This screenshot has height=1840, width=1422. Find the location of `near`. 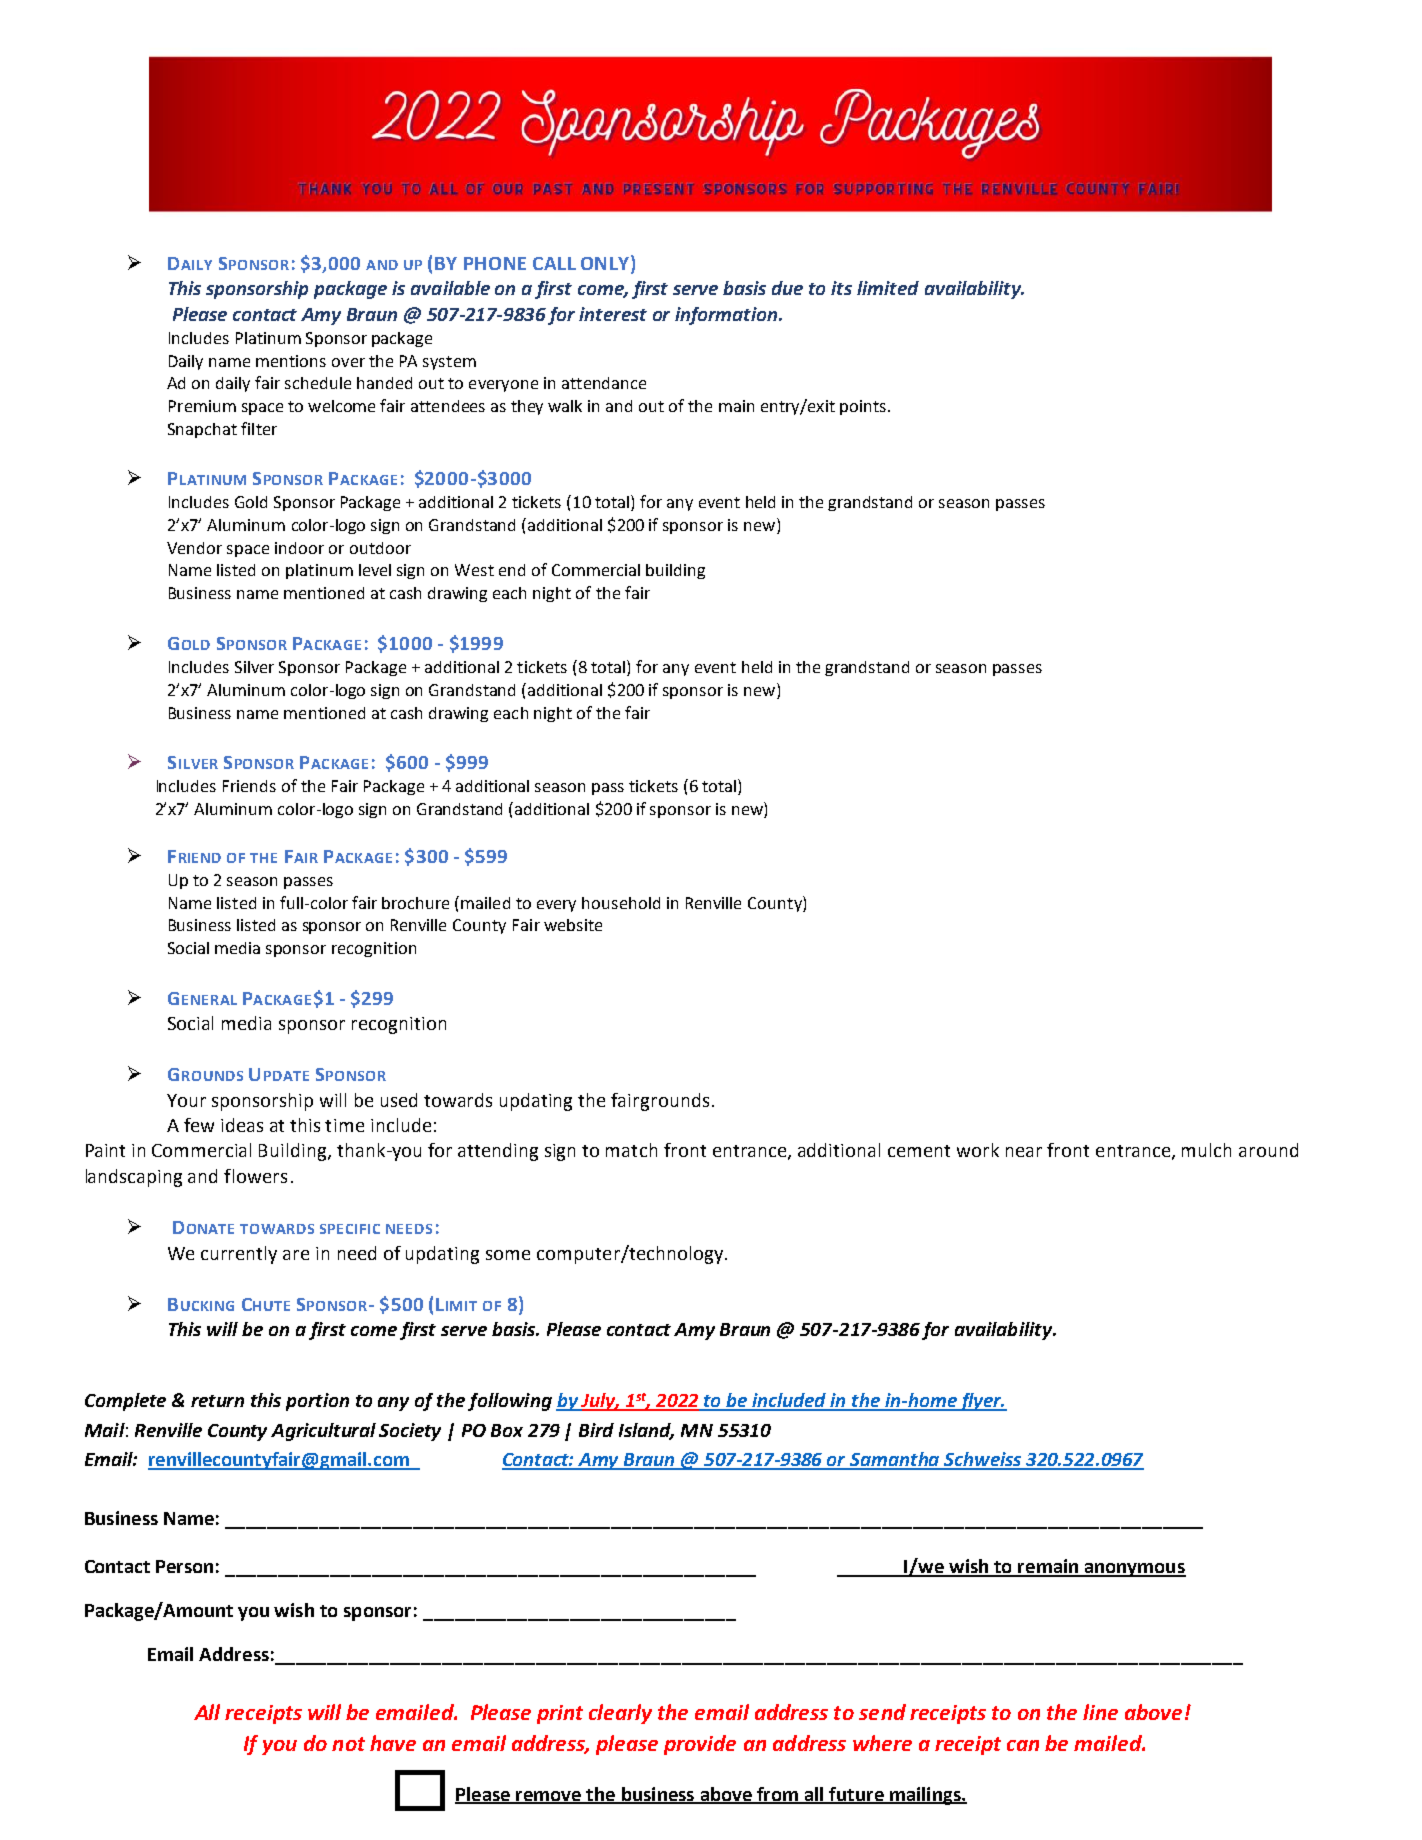

near is located at coordinates (1024, 1152).
